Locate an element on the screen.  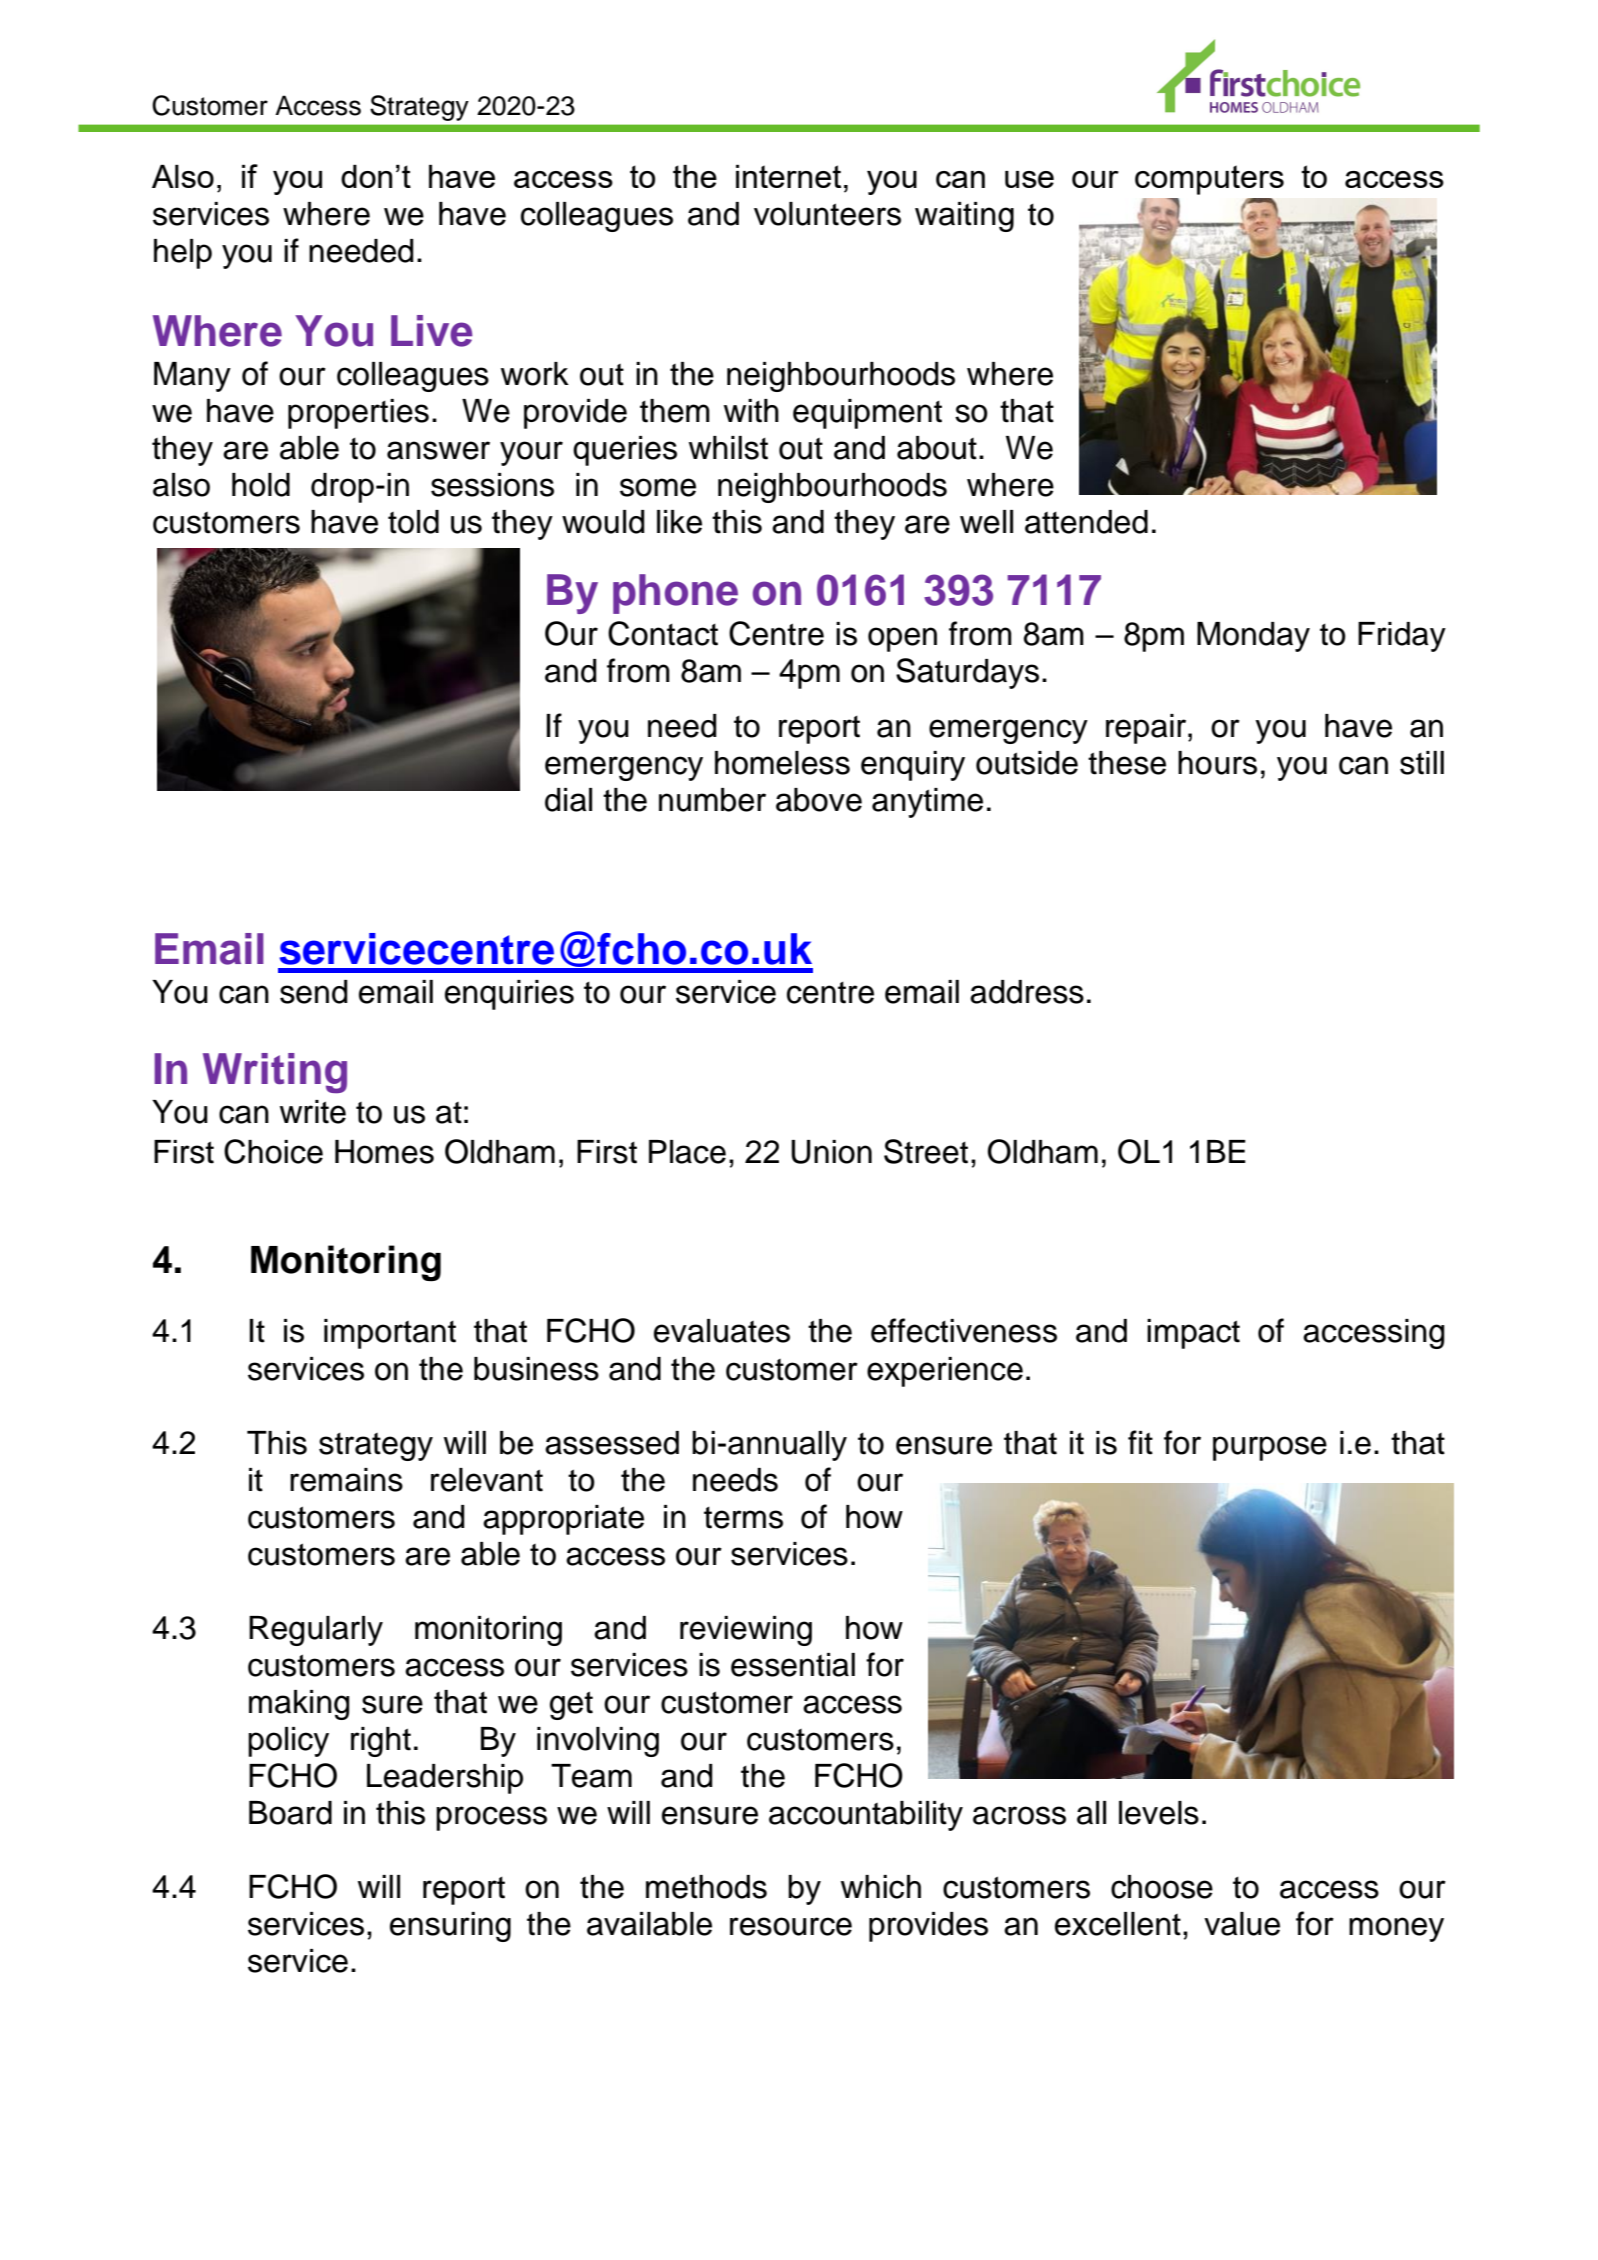
Monday is located at coordinates (1253, 637).
